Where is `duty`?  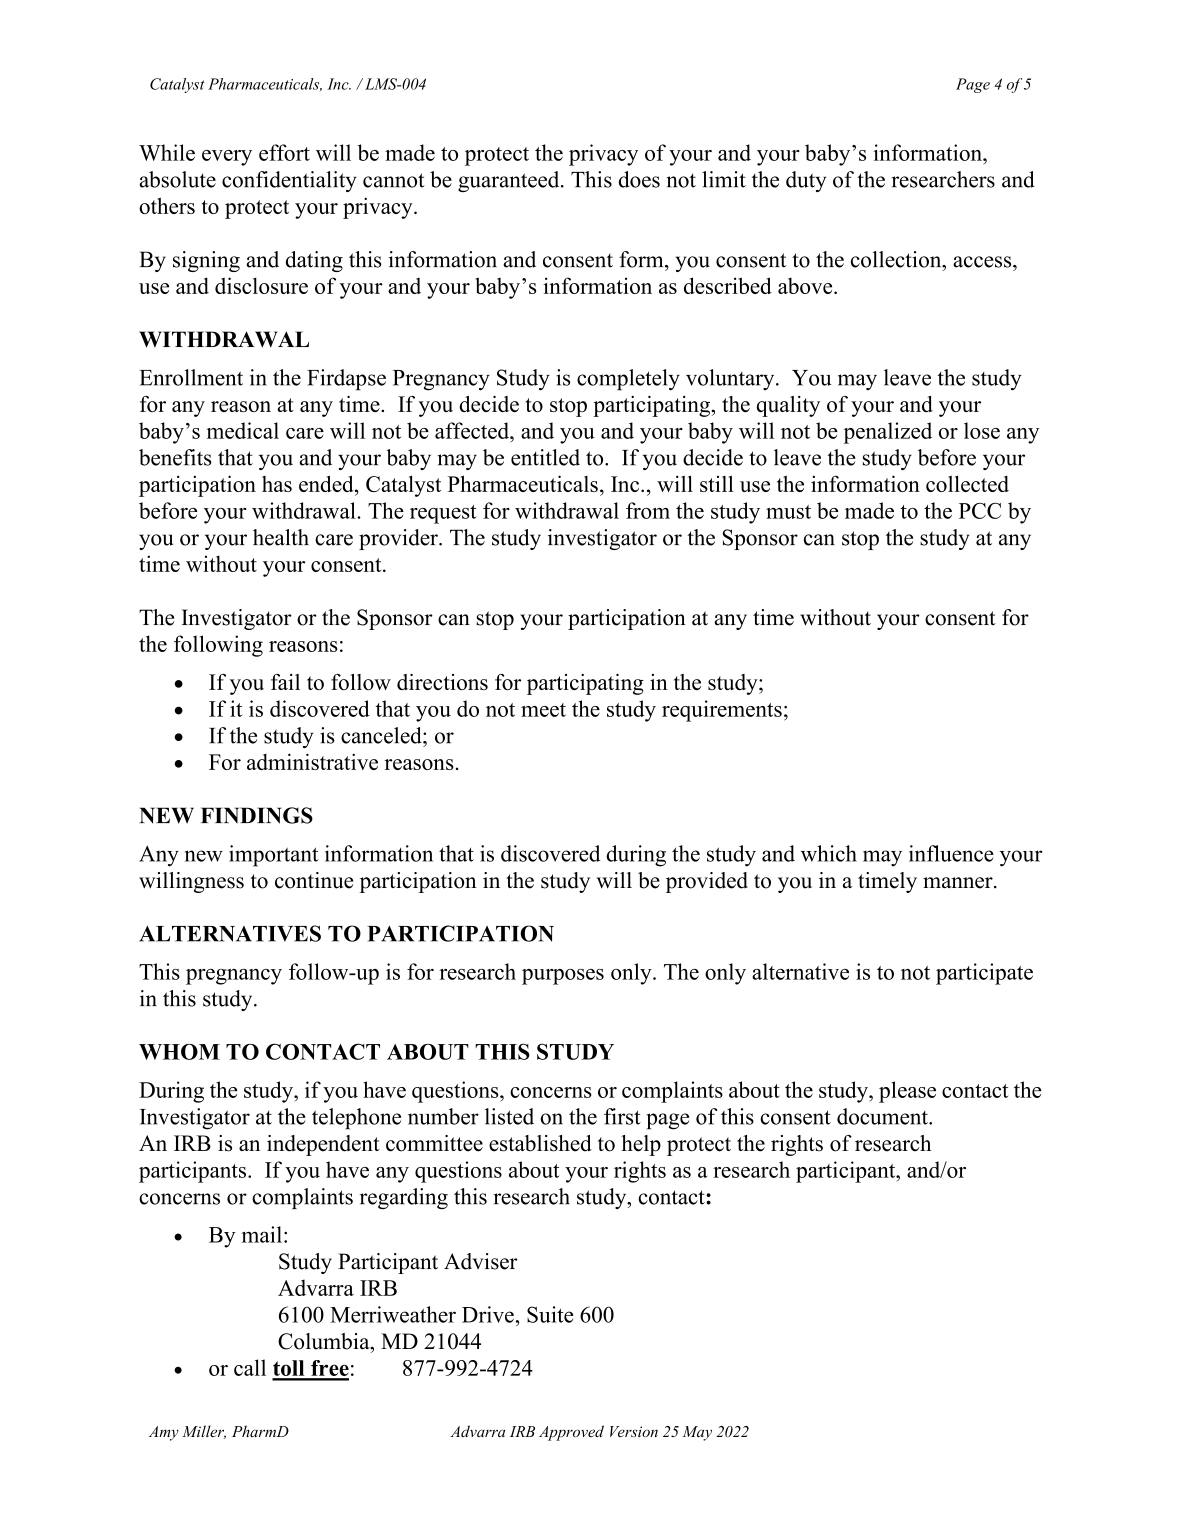
duty is located at coordinates (806, 181).
